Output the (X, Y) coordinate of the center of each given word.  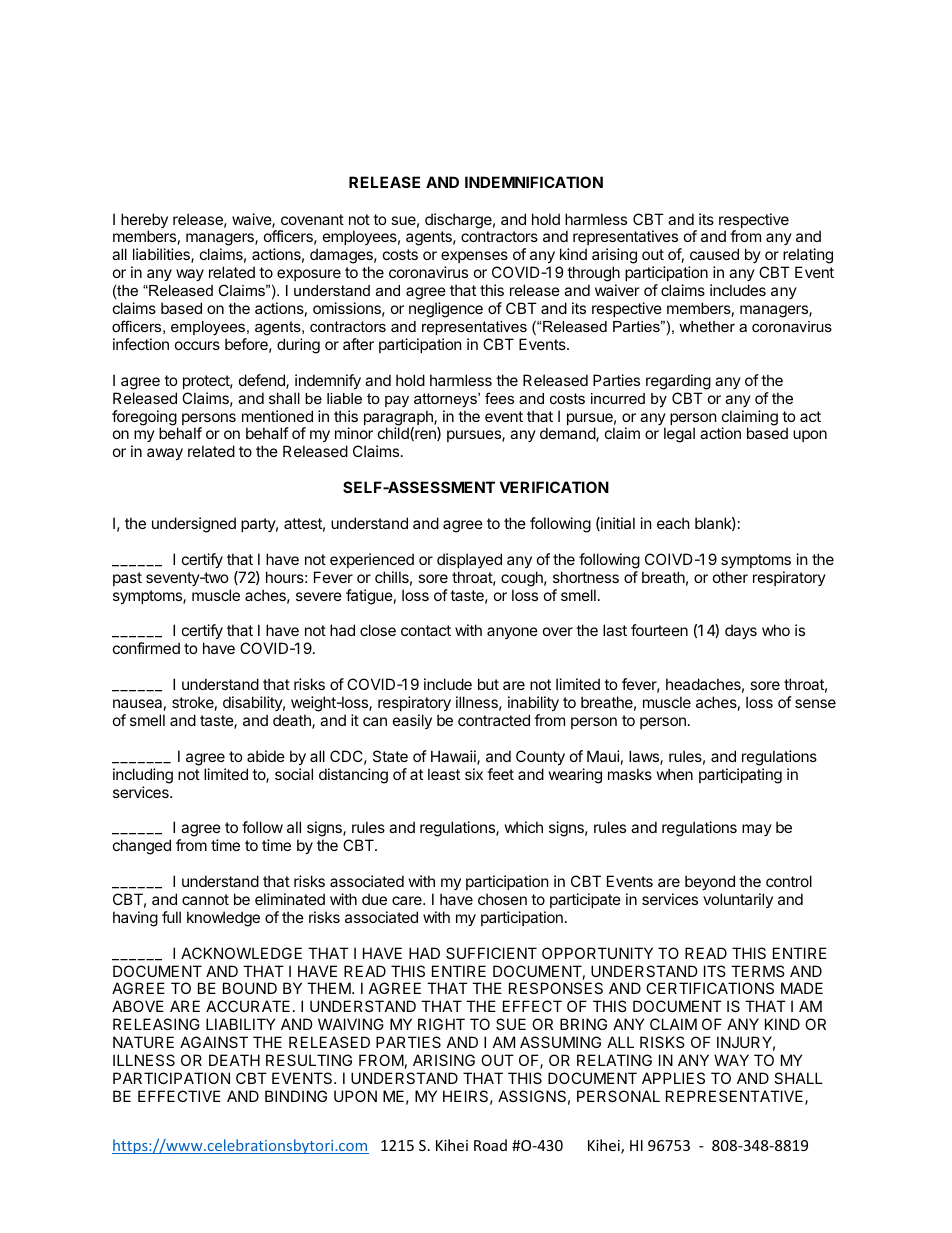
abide (266, 756)
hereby (144, 222)
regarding (678, 382)
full (171, 917)
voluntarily (738, 900)
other (730, 577)
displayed (469, 560)
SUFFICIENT (491, 953)
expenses (474, 257)
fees (499, 398)
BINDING (296, 1096)
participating (740, 776)
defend (263, 381)
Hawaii (454, 757)
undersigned (194, 525)
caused (714, 254)
